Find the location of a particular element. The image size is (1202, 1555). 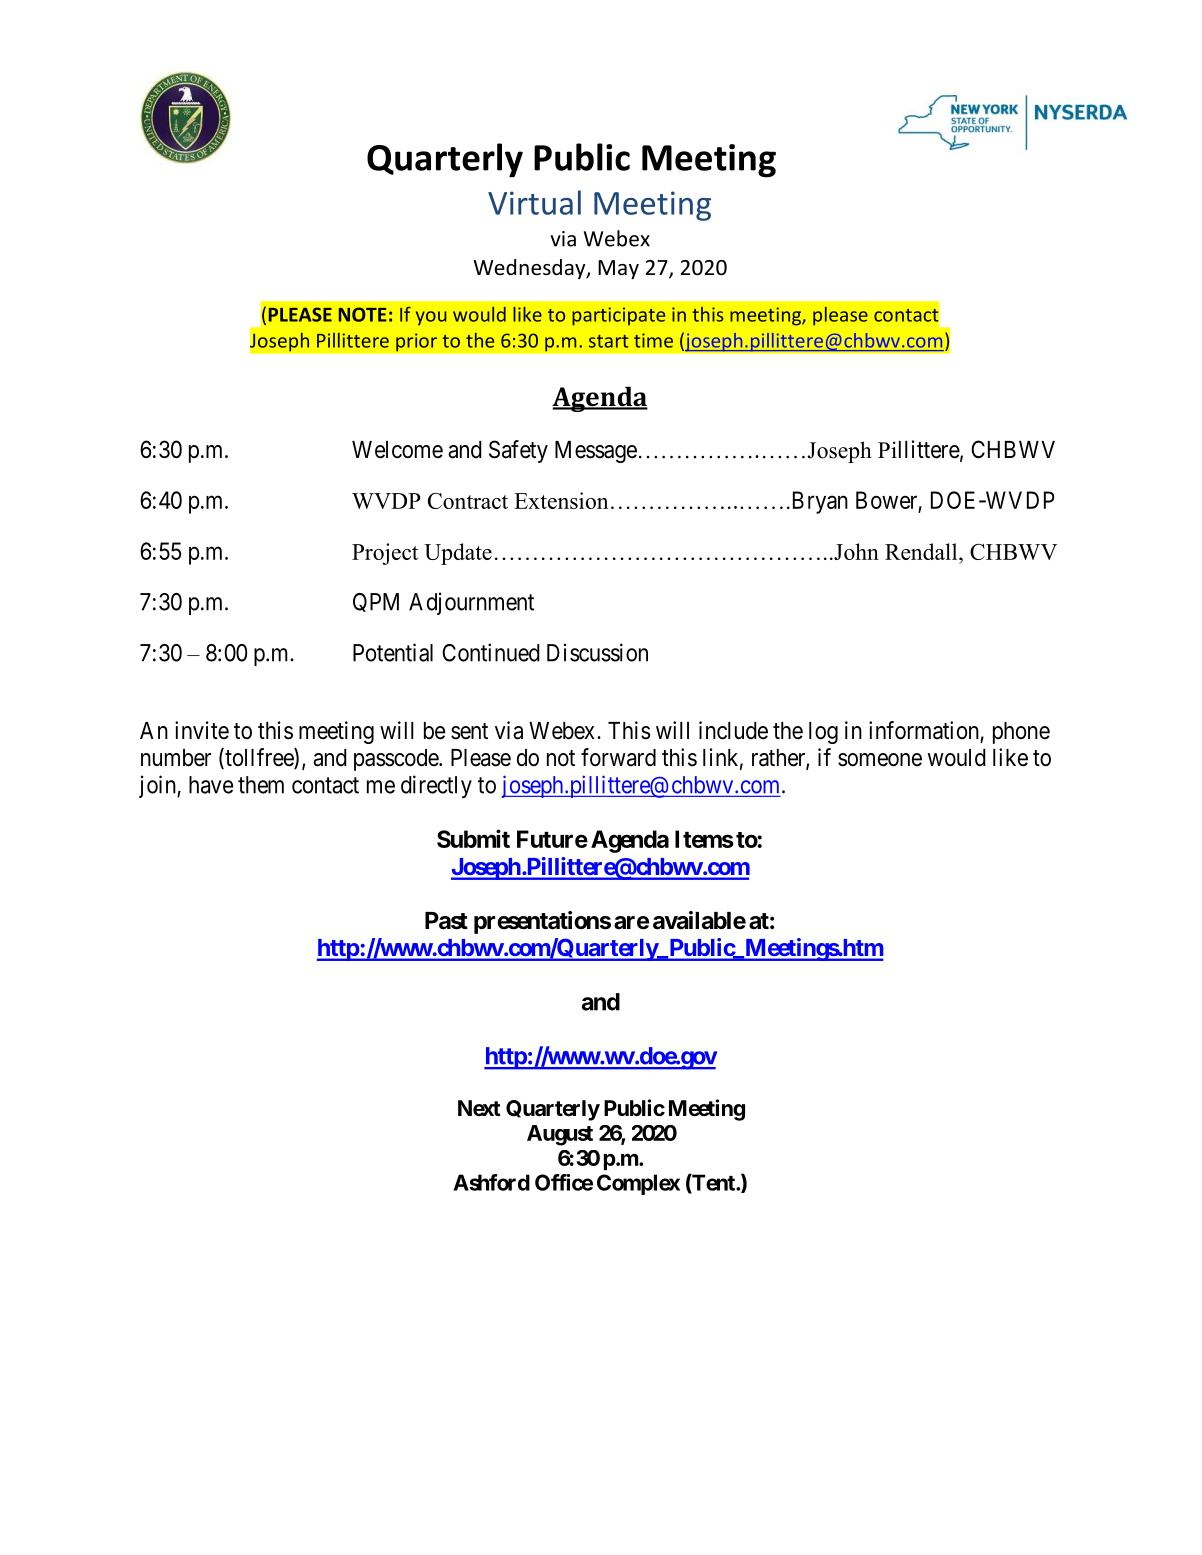

May is located at coordinates (618, 269).
